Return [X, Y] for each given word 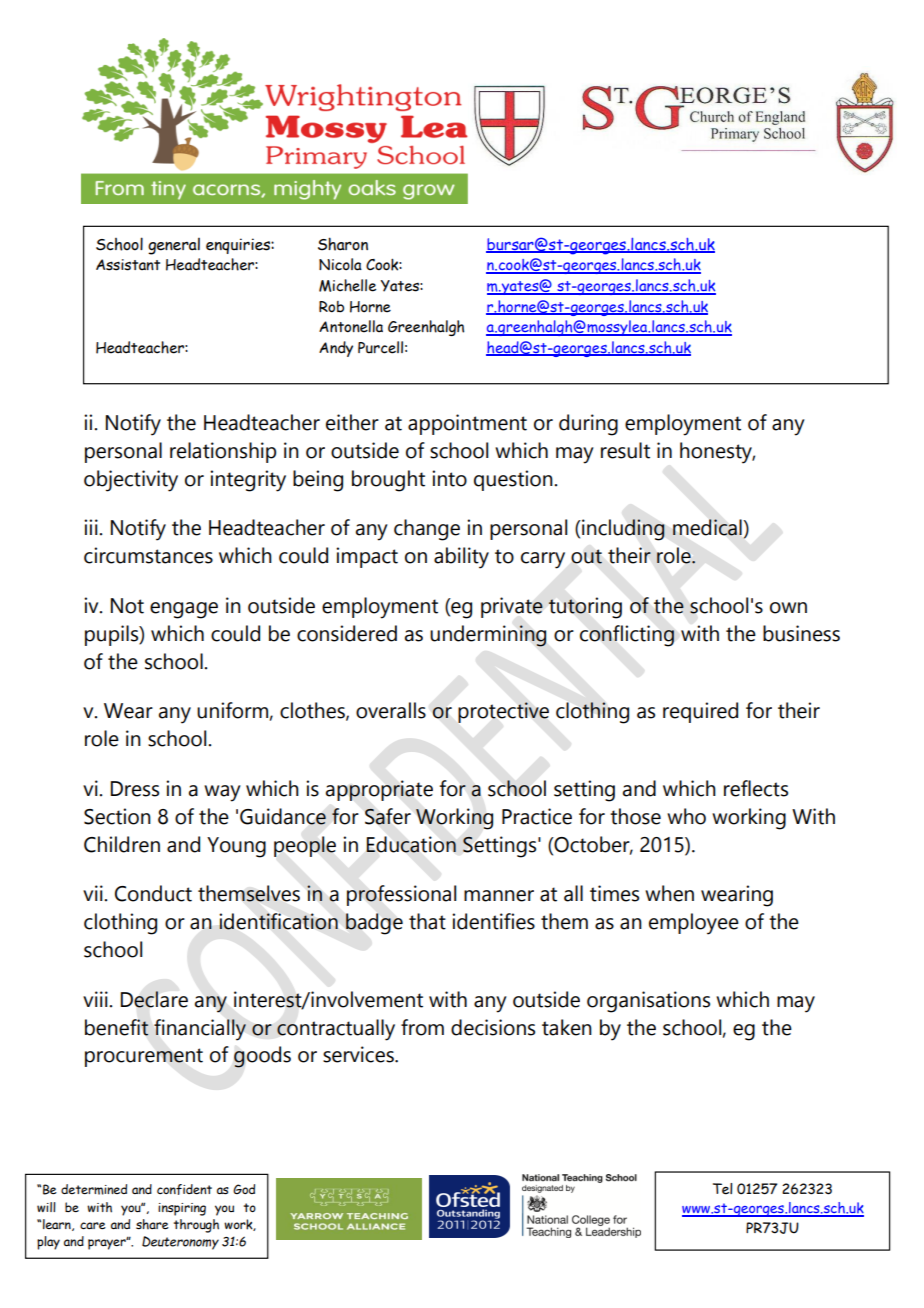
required [700, 712]
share [152, 1224]
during [588, 425]
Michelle [347, 285]
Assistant [128, 265]
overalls [391, 710]
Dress [135, 789]
